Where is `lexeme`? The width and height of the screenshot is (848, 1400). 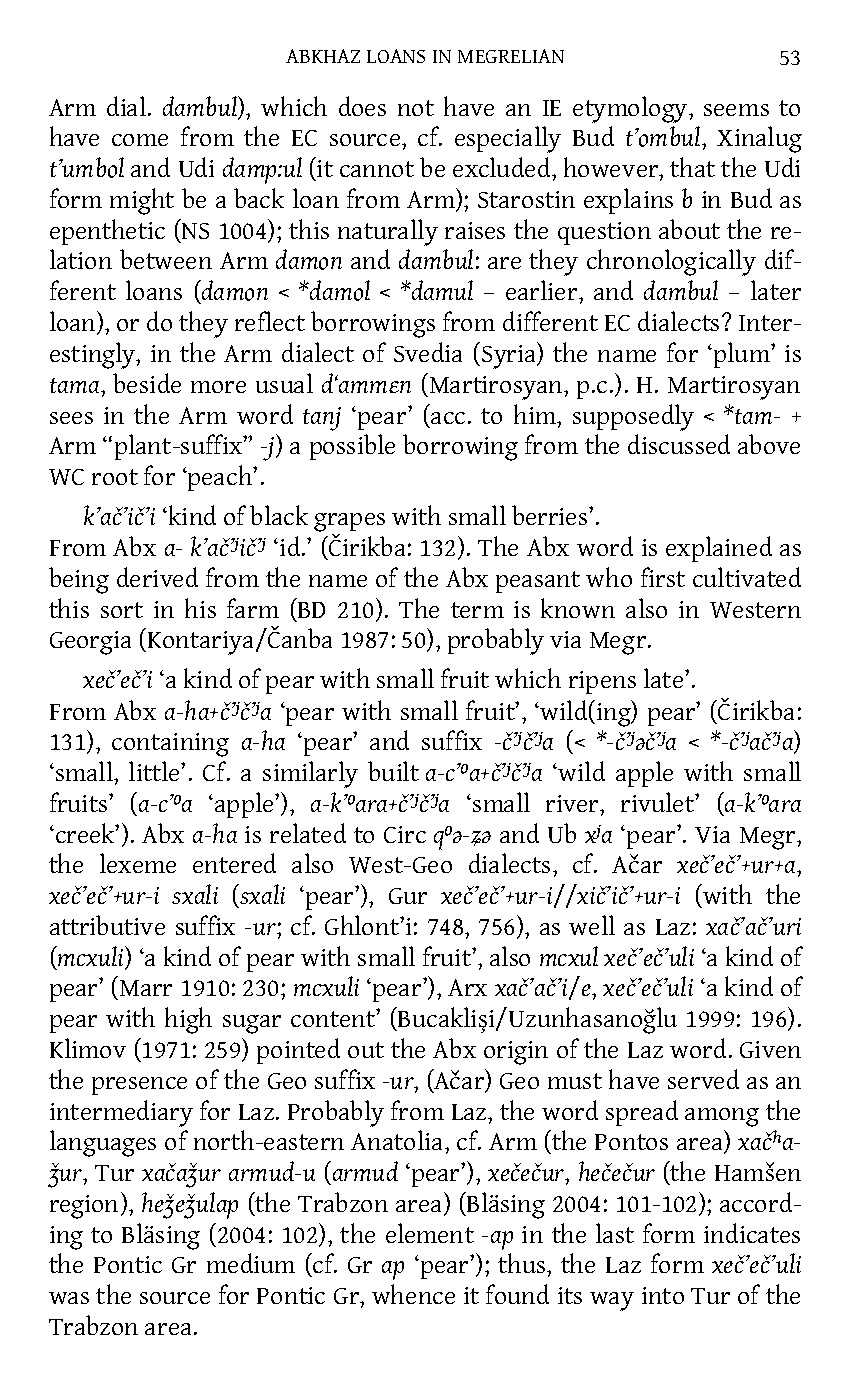
lexeme is located at coordinates (138, 863).
